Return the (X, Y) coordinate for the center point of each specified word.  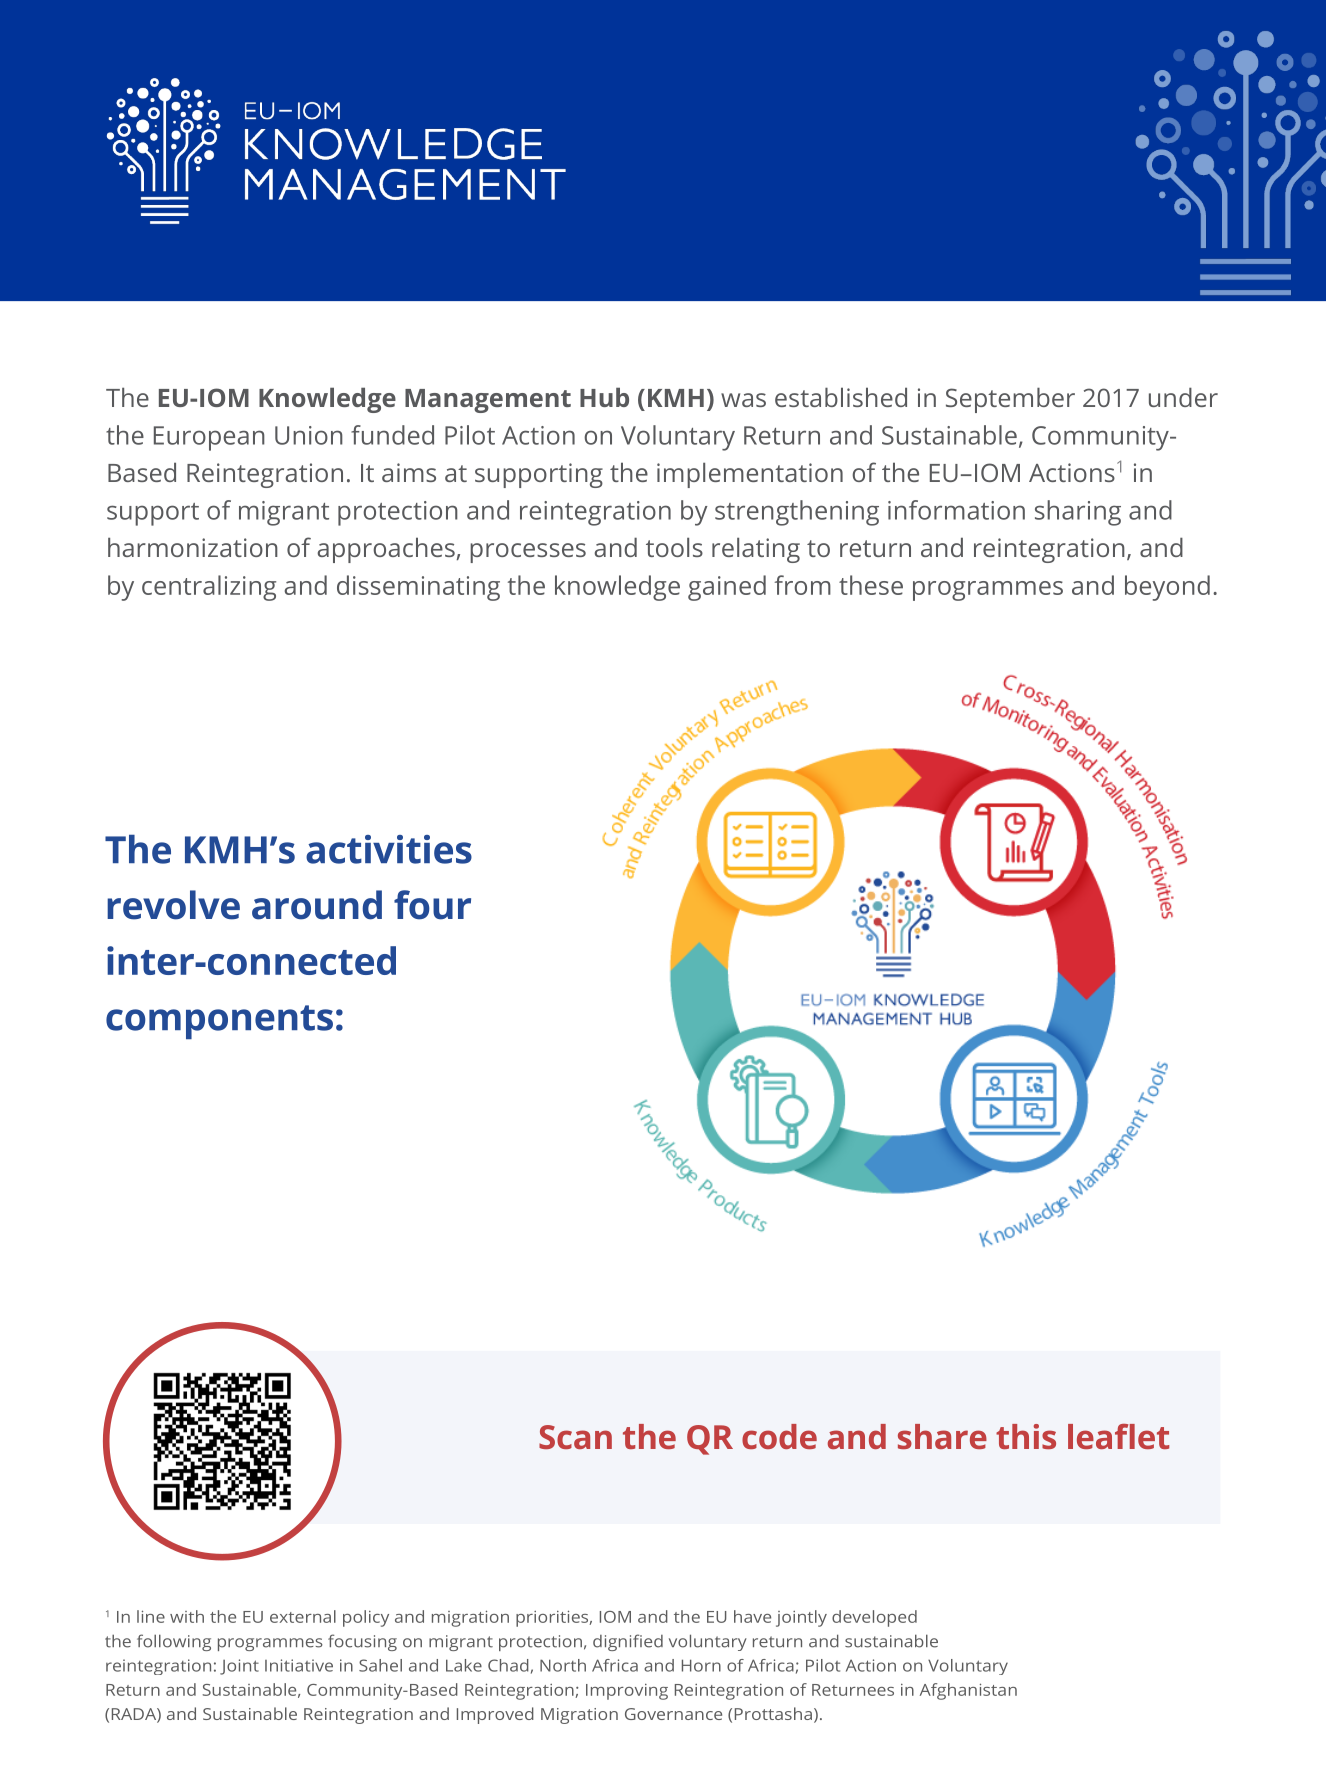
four (432, 905)
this (1026, 1436)
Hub (604, 397)
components (219, 1022)
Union (309, 435)
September (1010, 400)
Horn (701, 1665)
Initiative (299, 1665)
